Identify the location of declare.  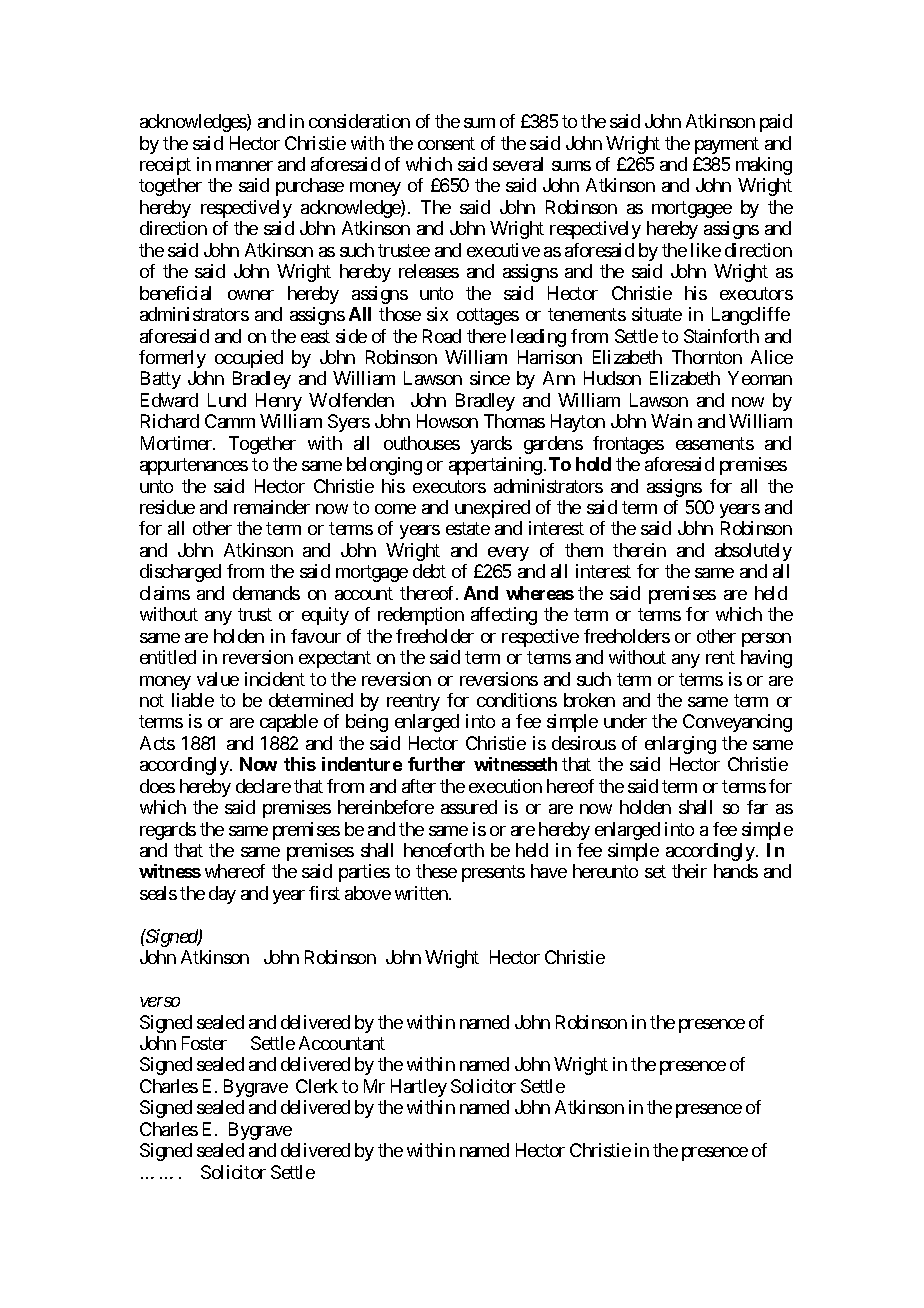
(263, 786).
